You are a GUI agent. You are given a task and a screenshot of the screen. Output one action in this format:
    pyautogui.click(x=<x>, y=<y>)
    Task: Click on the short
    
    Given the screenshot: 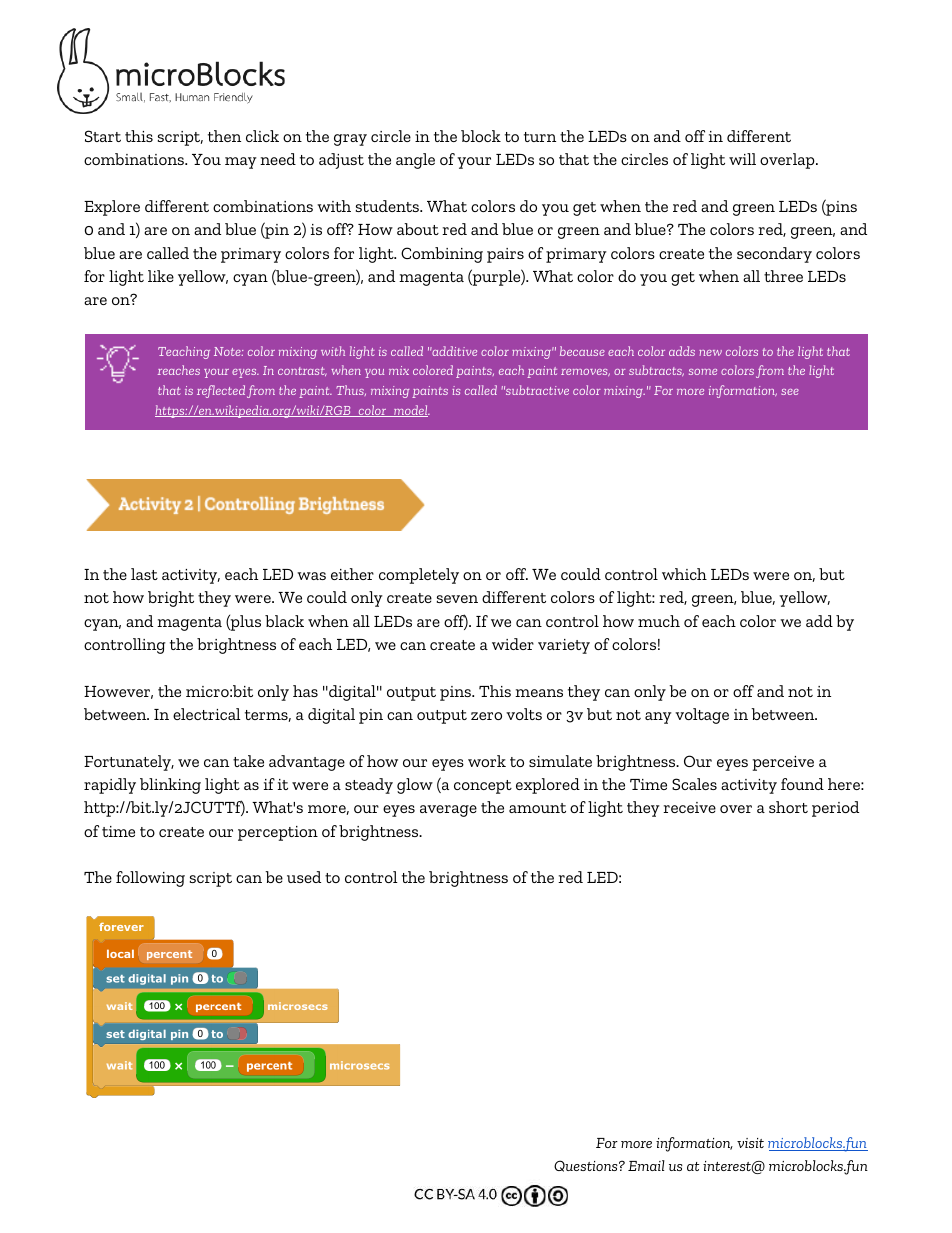 What is the action you would take?
    pyautogui.click(x=788, y=807)
